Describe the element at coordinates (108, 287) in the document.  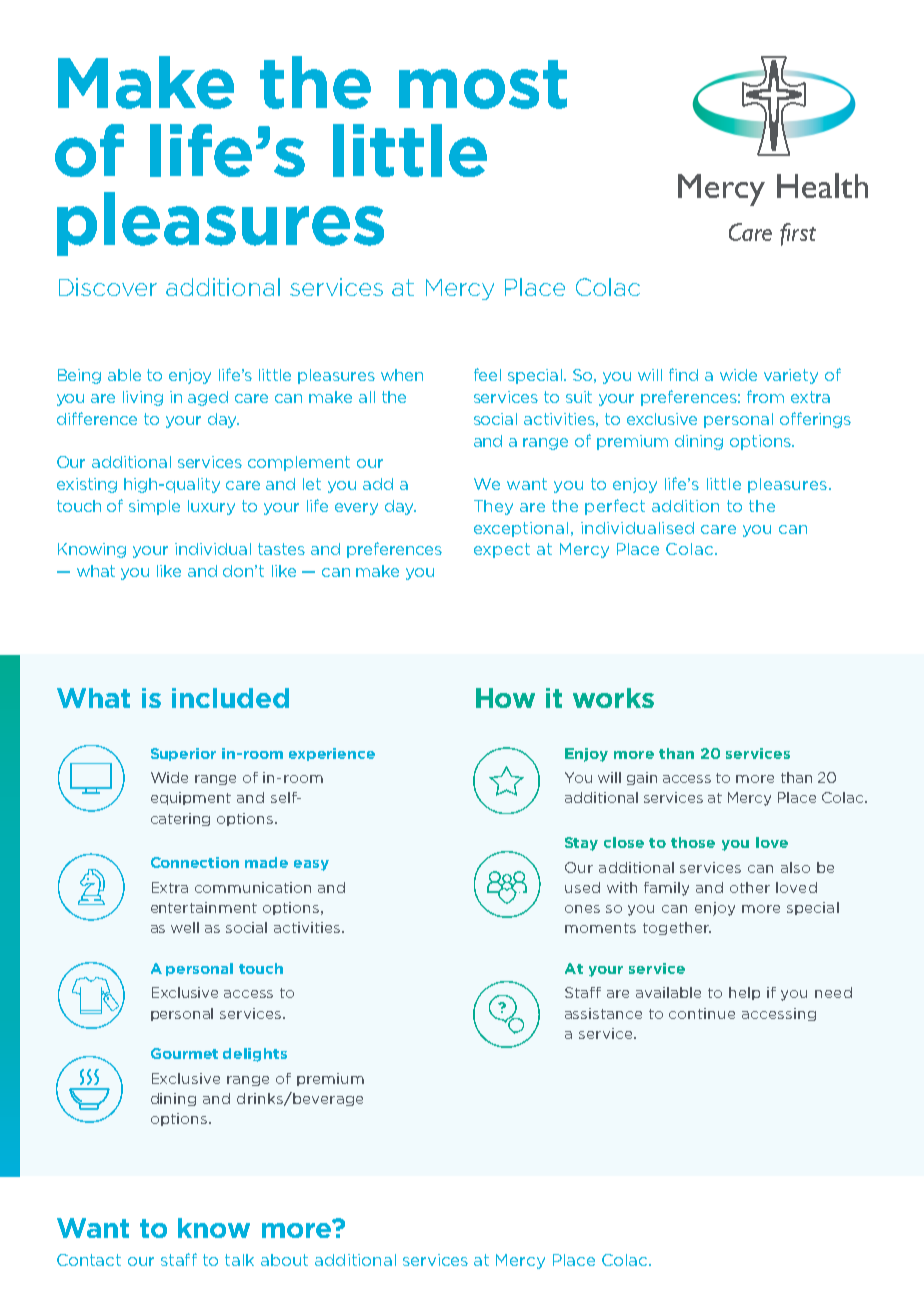
I see `Discover` at that location.
